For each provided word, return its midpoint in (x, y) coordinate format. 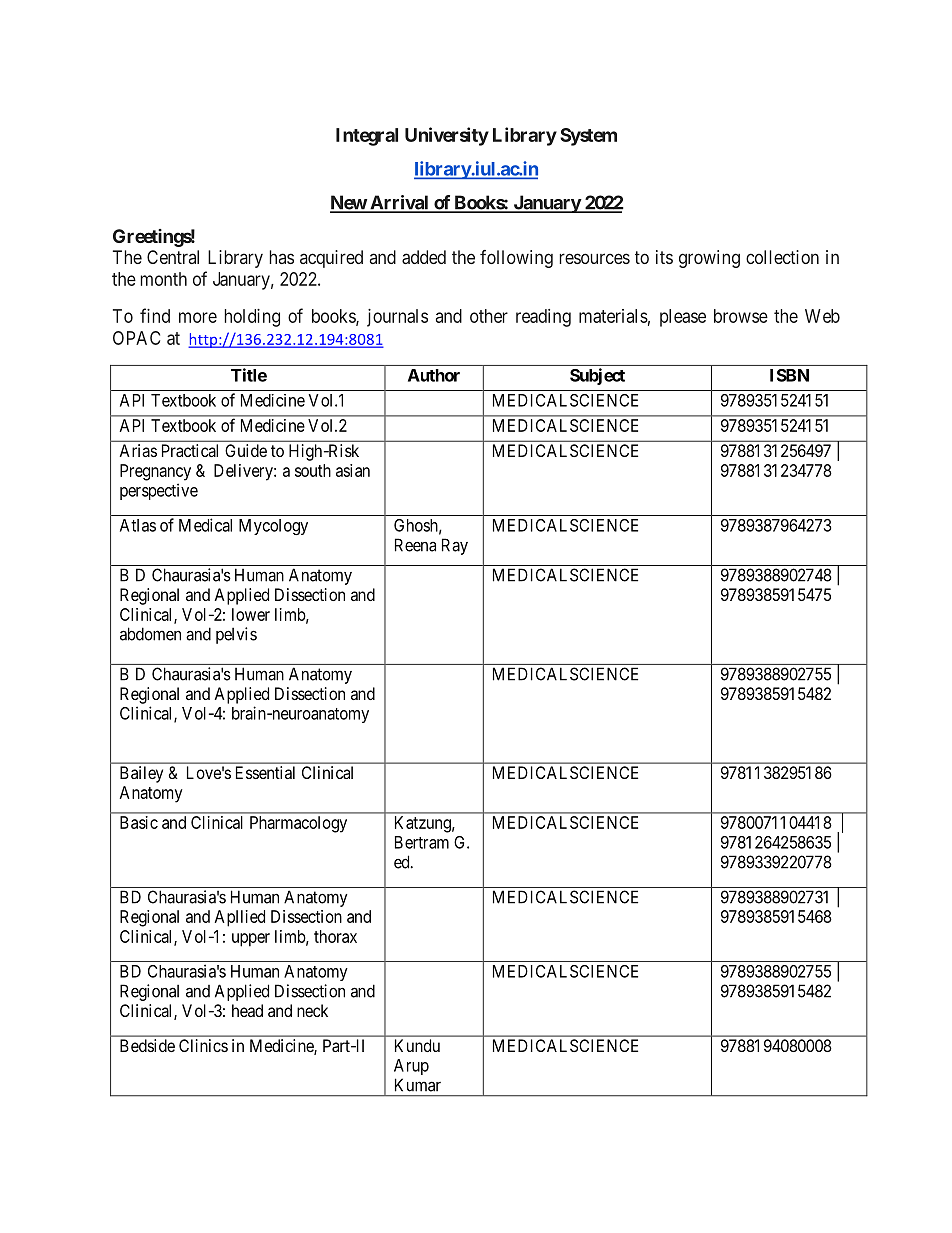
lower (251, 614)
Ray (455, 546)
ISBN (789, 375)
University (447, 136)
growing (709, 259)
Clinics (203, 1045)
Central (173, 257)
